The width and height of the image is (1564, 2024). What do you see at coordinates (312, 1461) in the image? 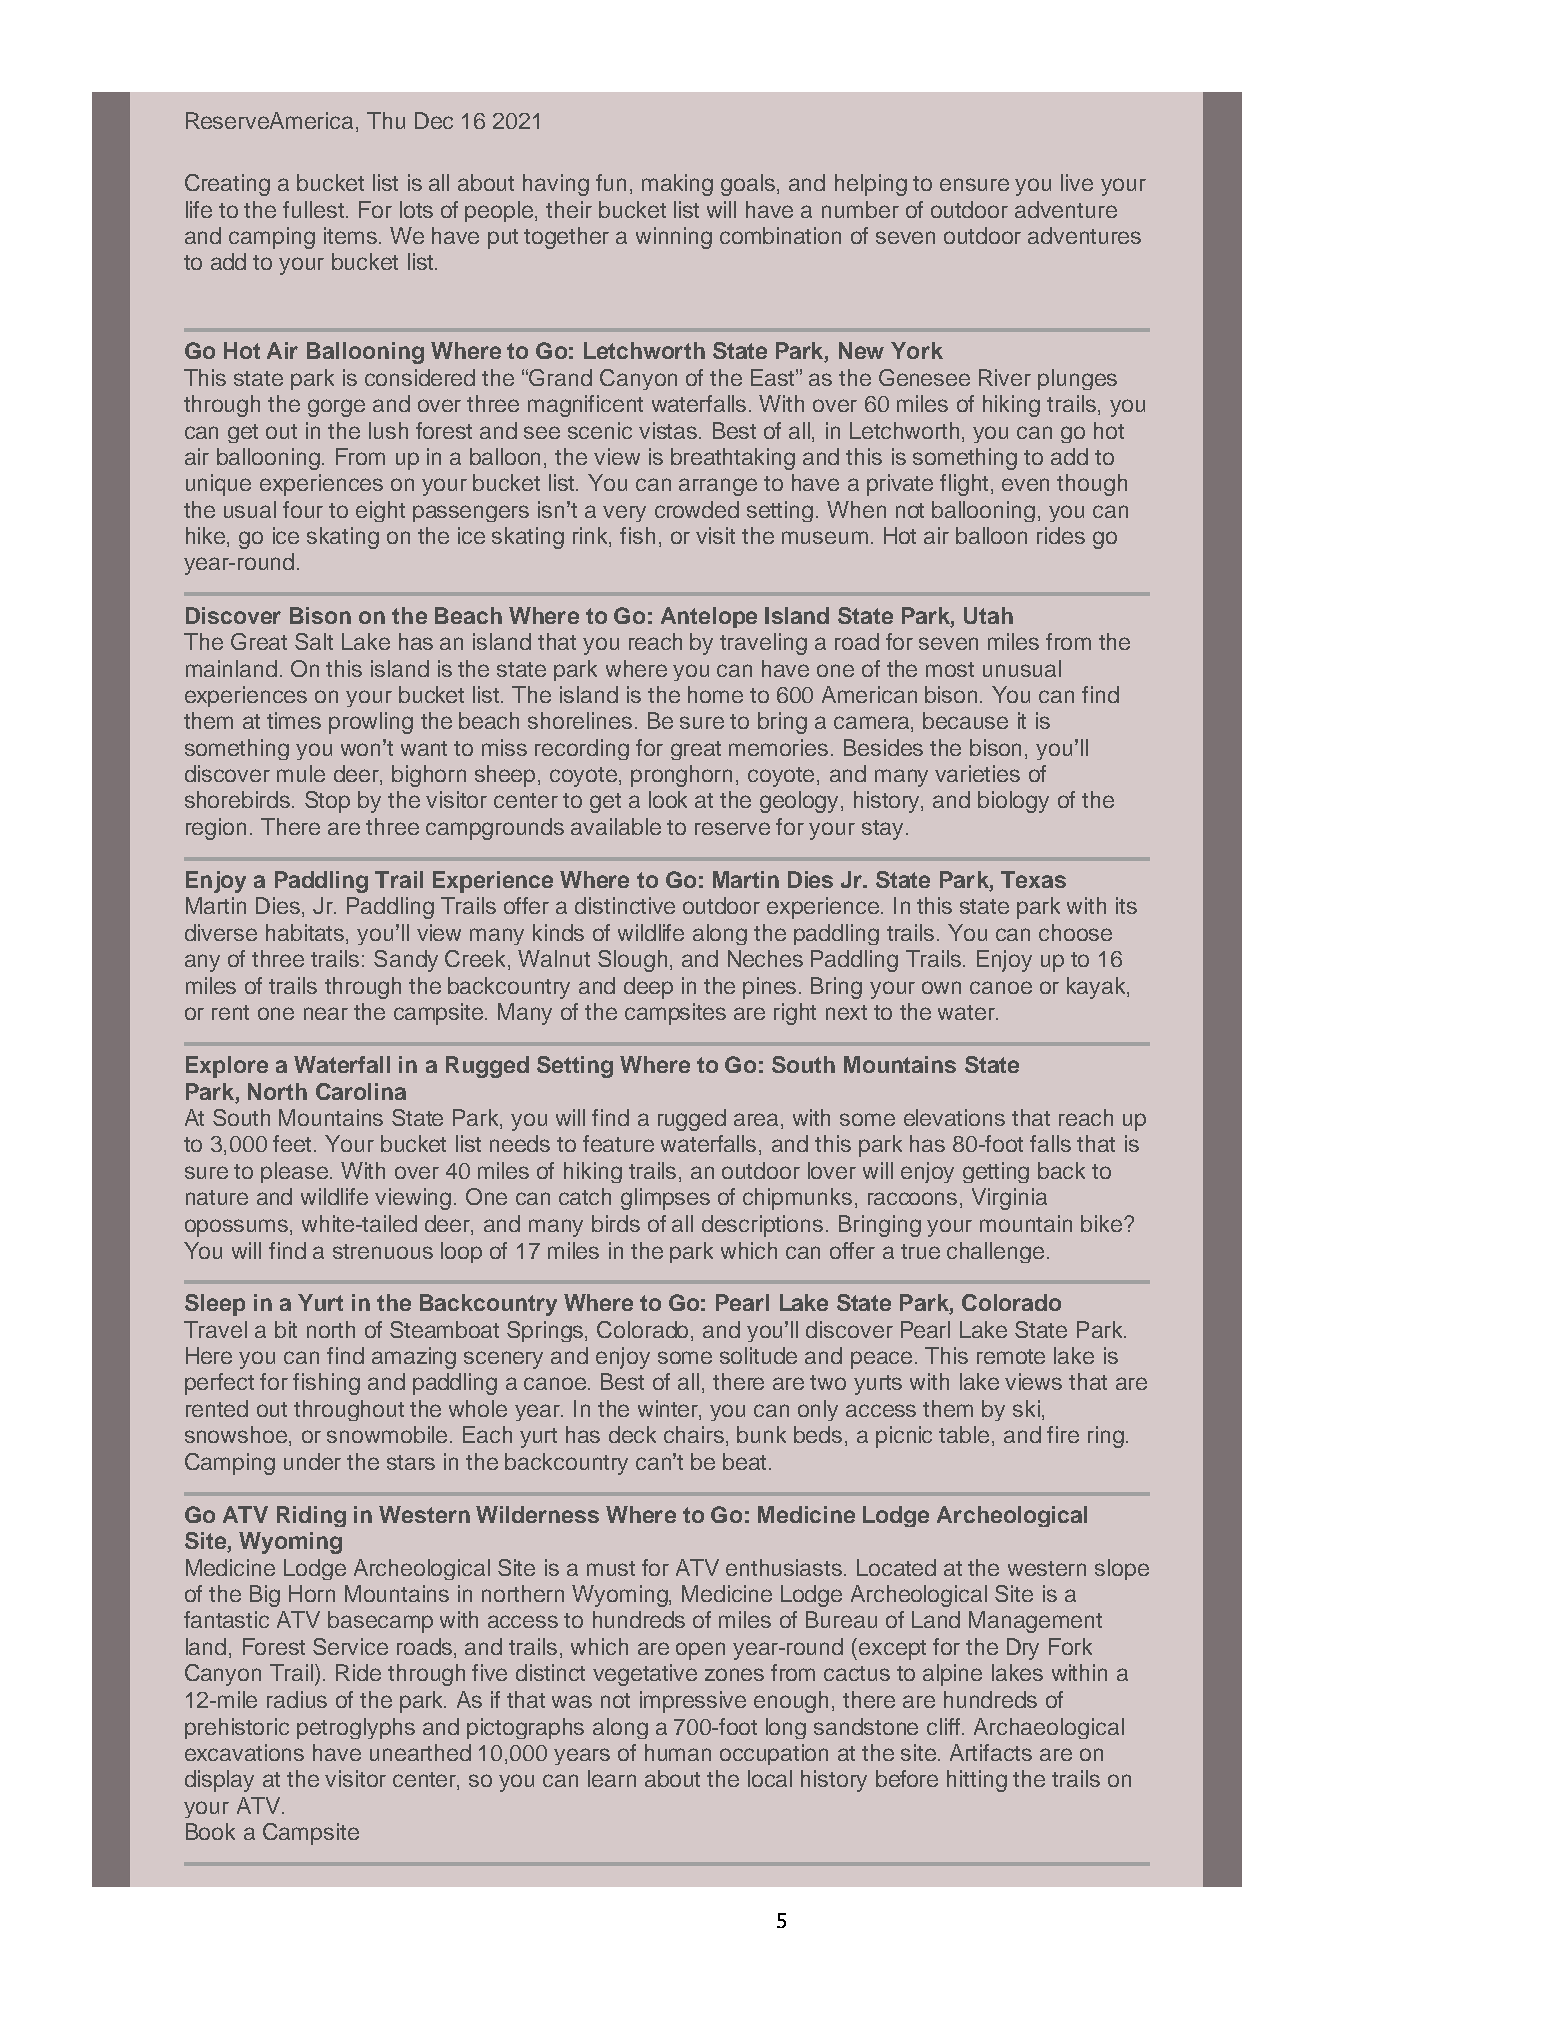
I see `under` at bounding box center [312, 1461].
